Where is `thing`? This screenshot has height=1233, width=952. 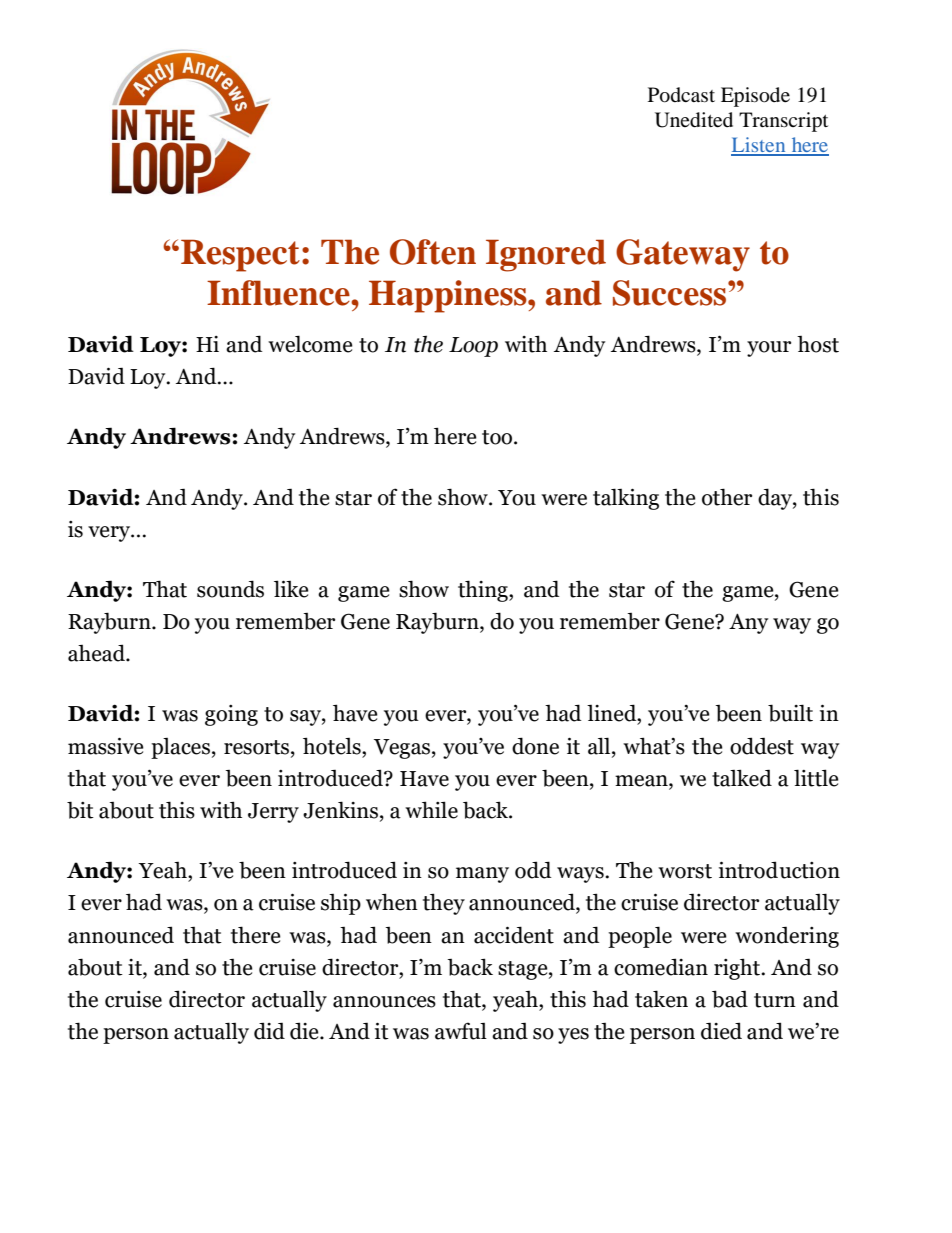
thing is located at coordinates (484, 591).
